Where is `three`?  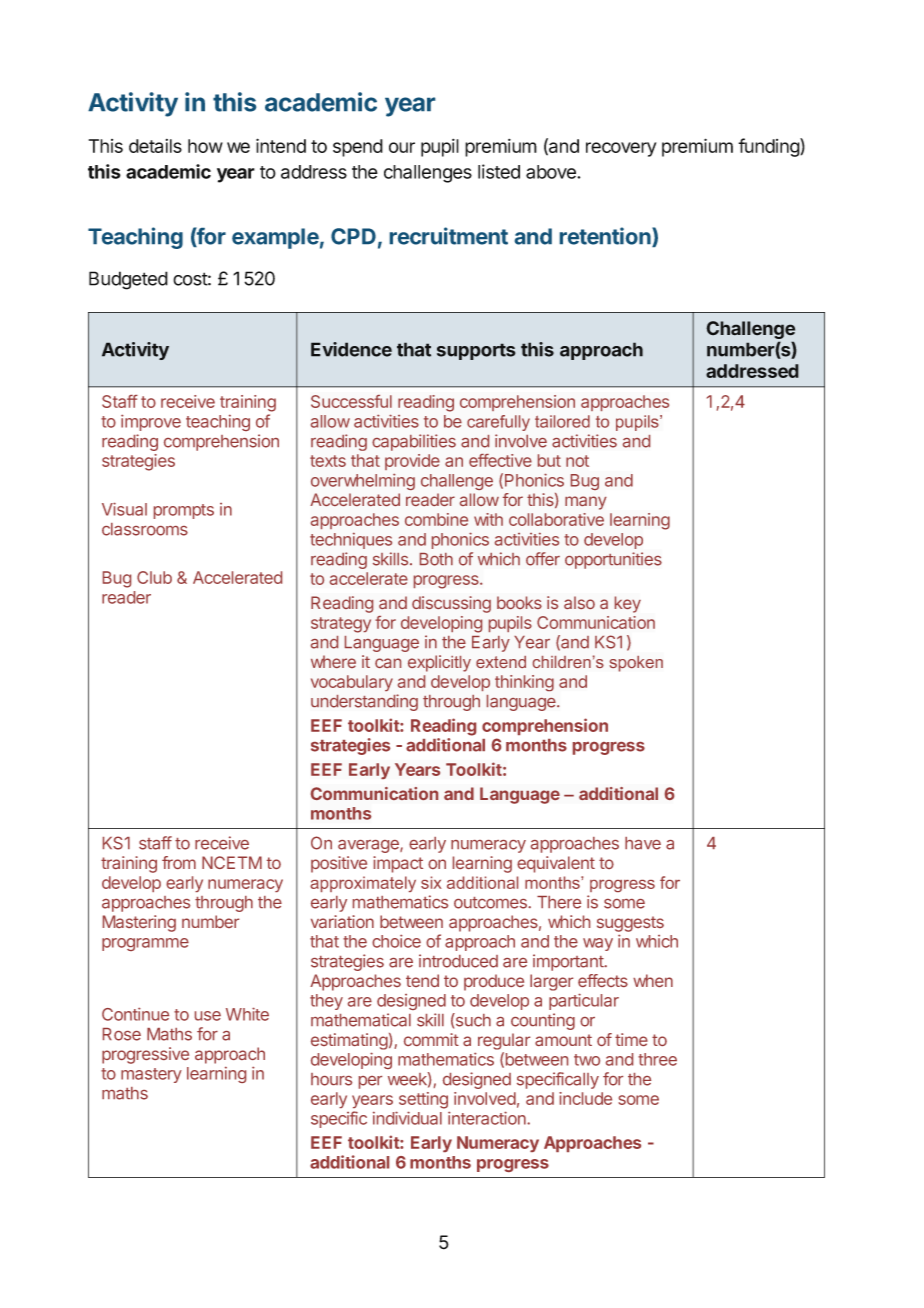
three is located at coordinates (657, 1059).
